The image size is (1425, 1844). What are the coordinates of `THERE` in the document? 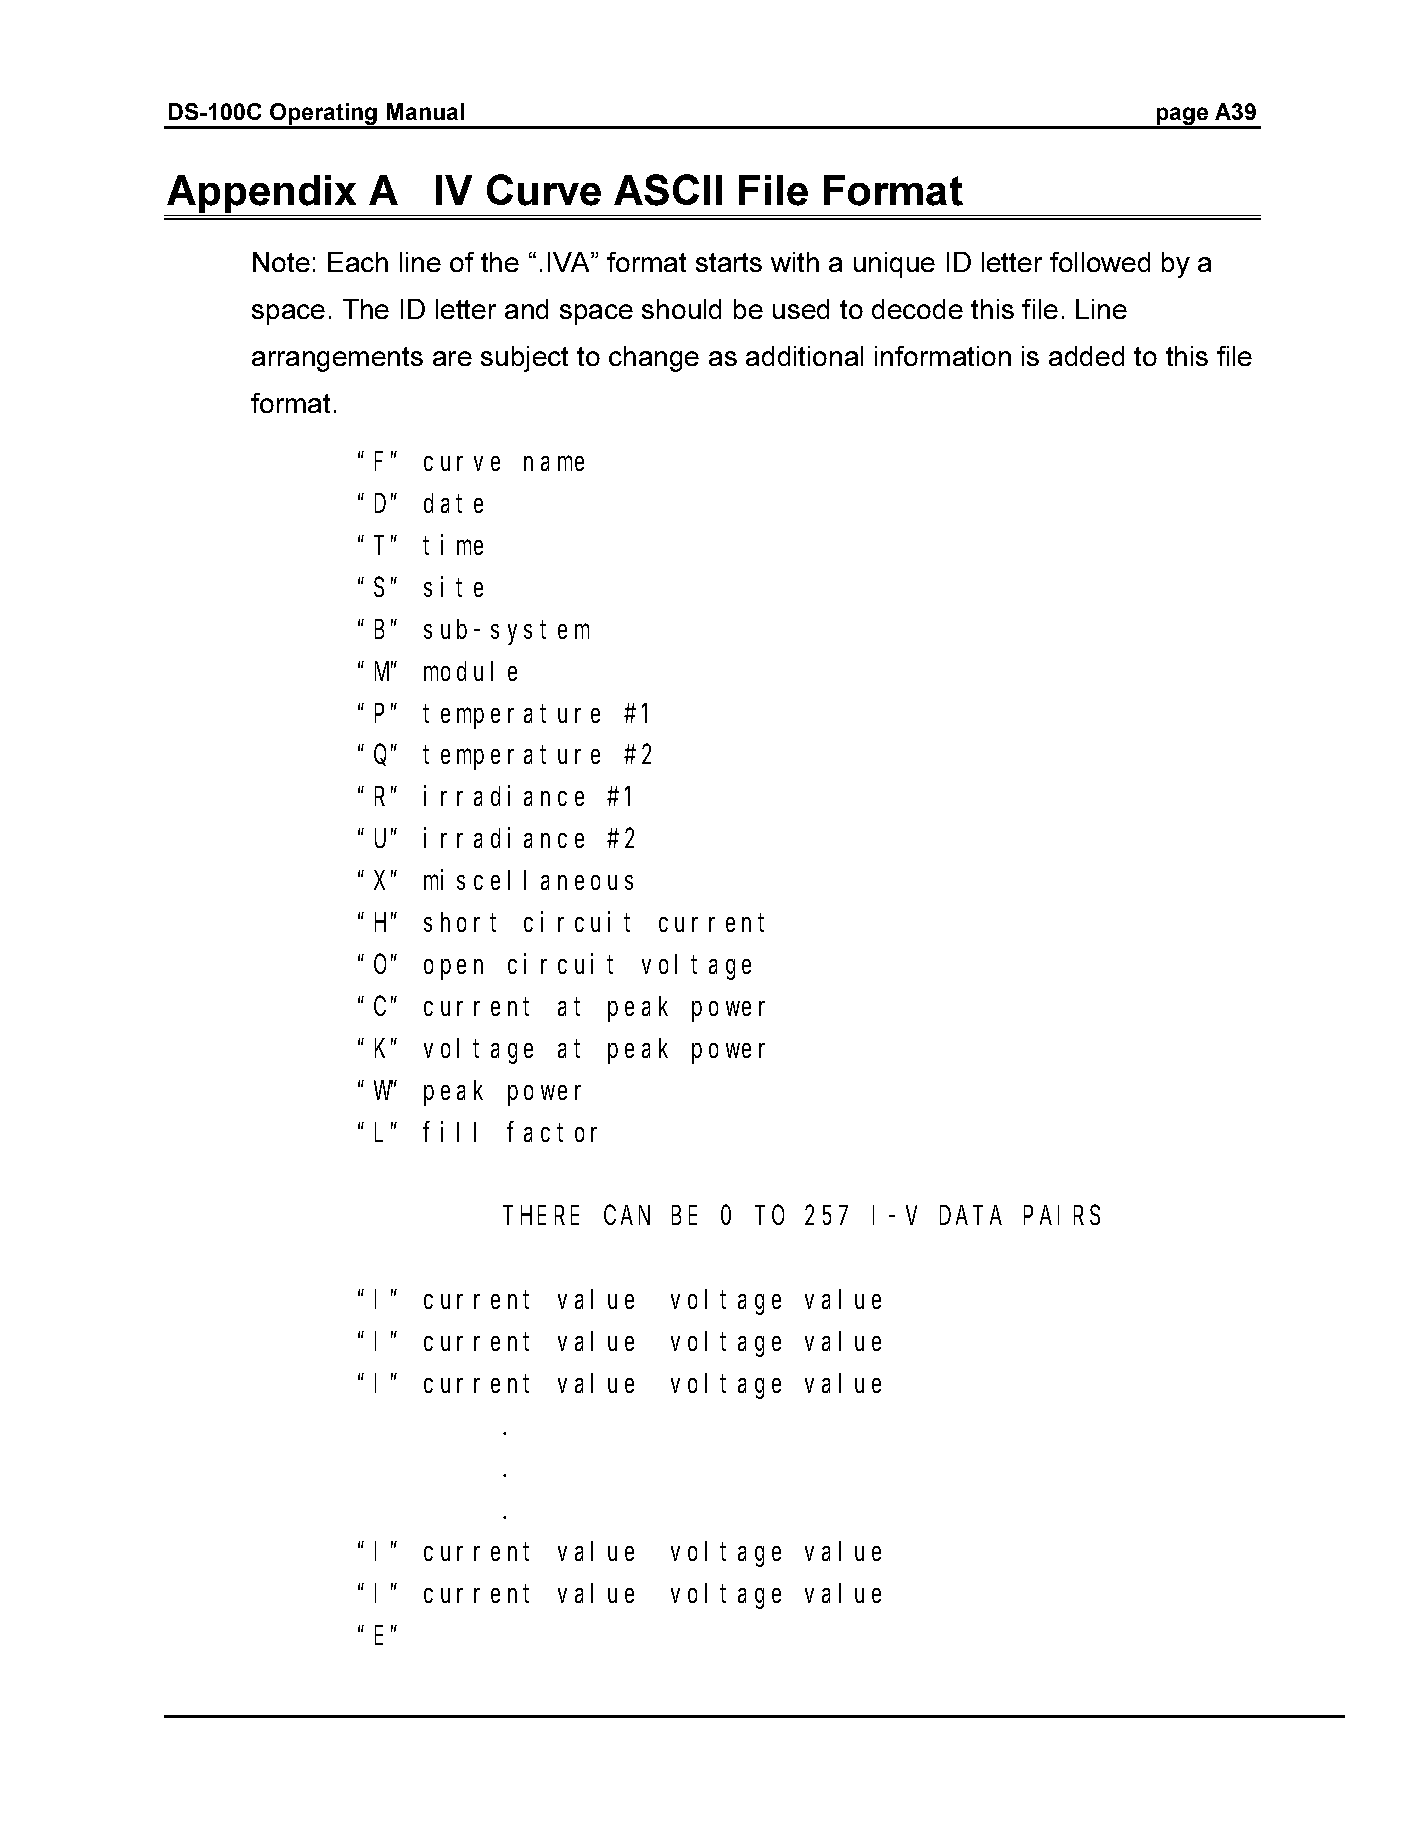 It's located at (543, 1216).
